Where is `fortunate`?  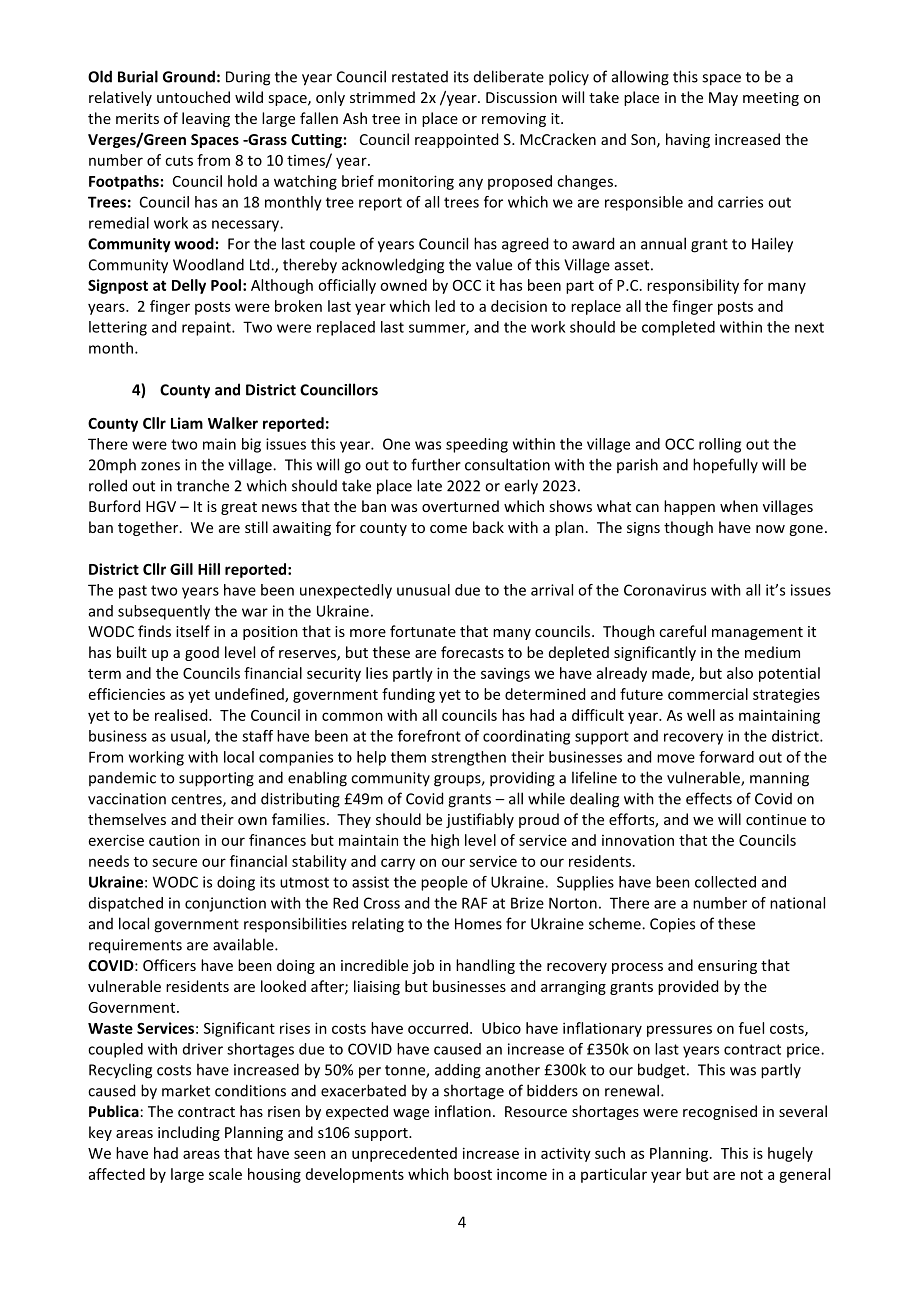 fortunate is located at coordinates (423, 631).
